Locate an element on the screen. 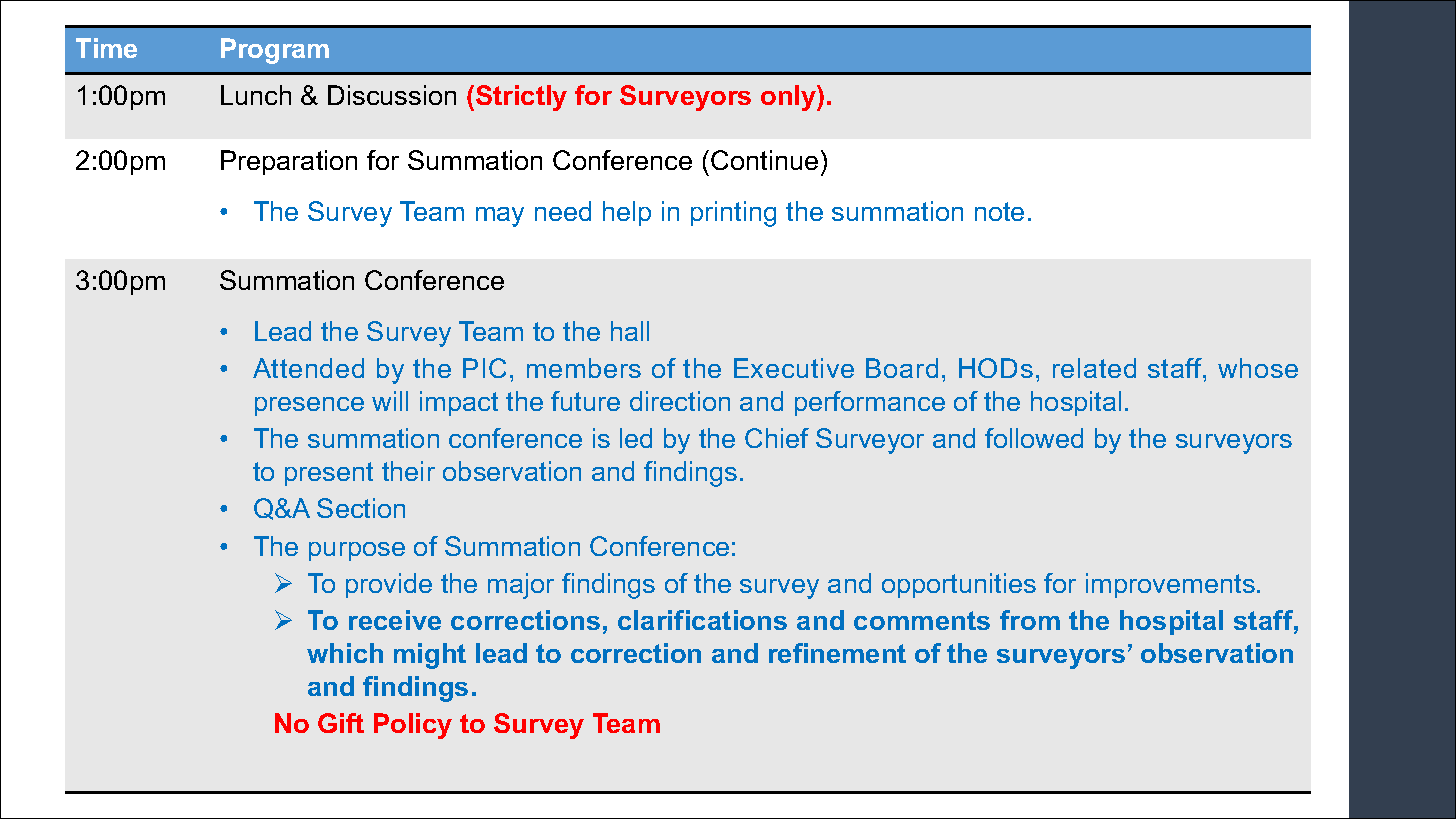 This screenshot has height=819, width=1456. major is located at coordinates (521, 586).
